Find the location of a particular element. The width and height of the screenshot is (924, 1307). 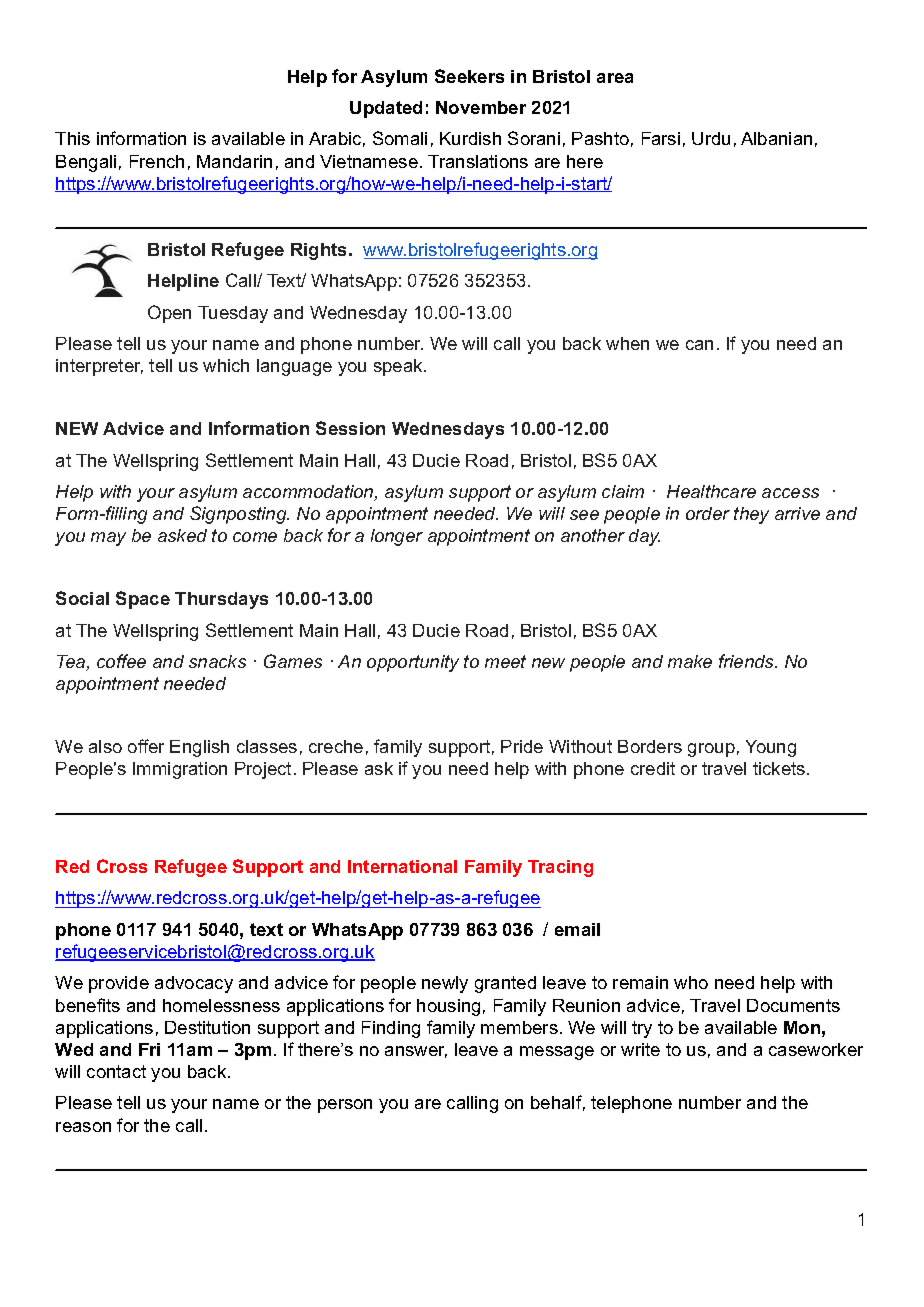

International is located at coordinates (402, 866).
